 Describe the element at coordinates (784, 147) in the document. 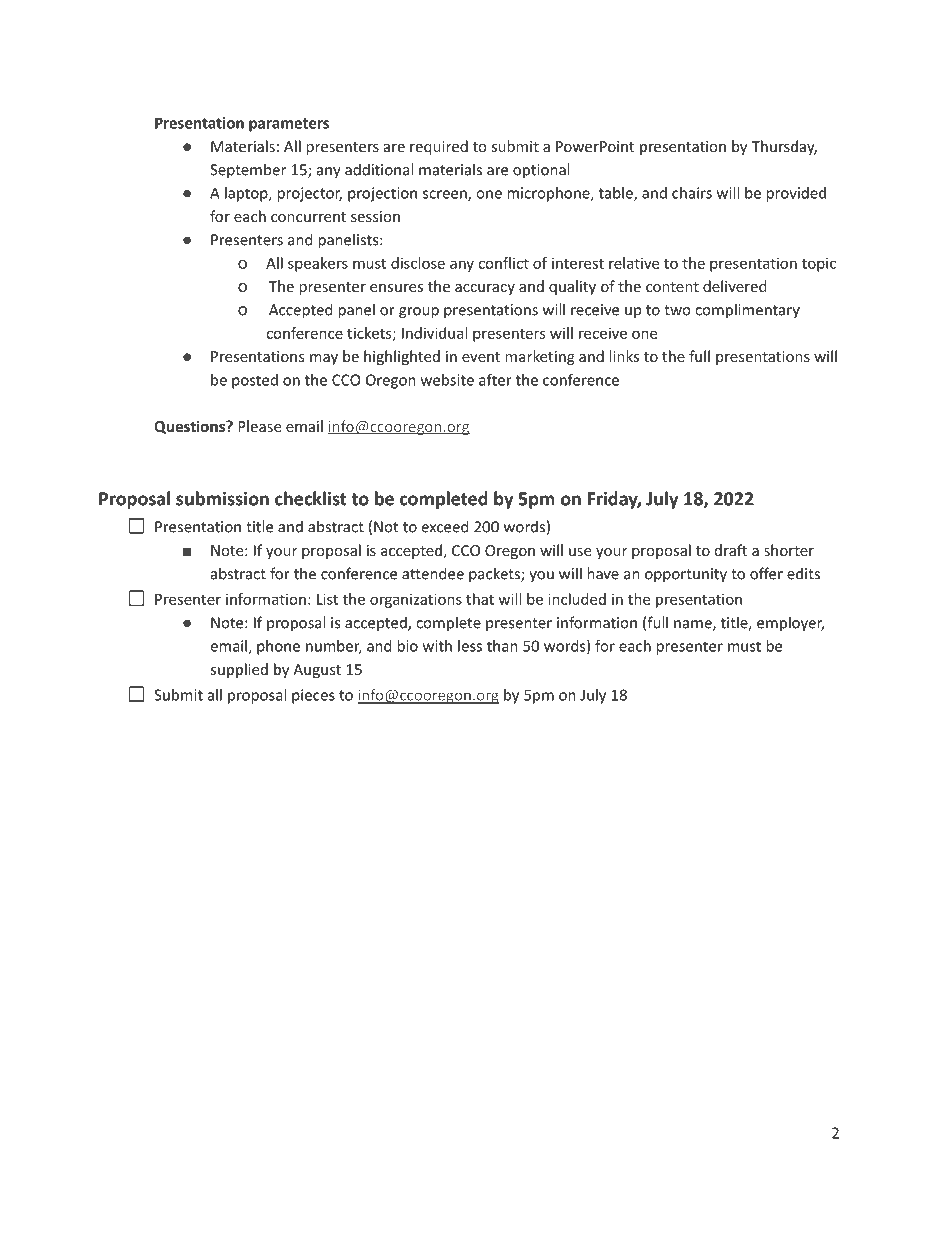

I see `Thursday` at that location.
